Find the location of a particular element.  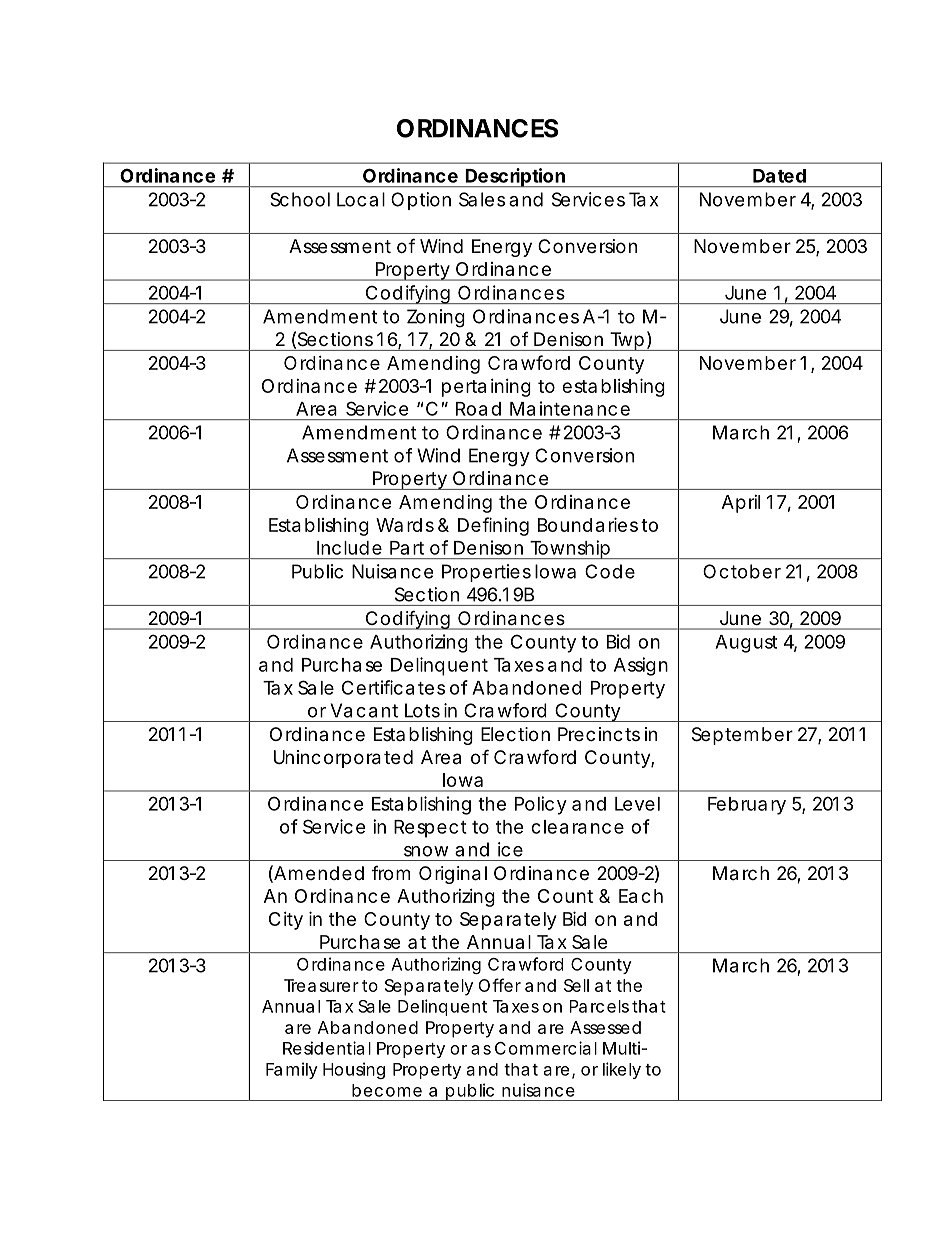

from is located at coordinates (391, 873).
